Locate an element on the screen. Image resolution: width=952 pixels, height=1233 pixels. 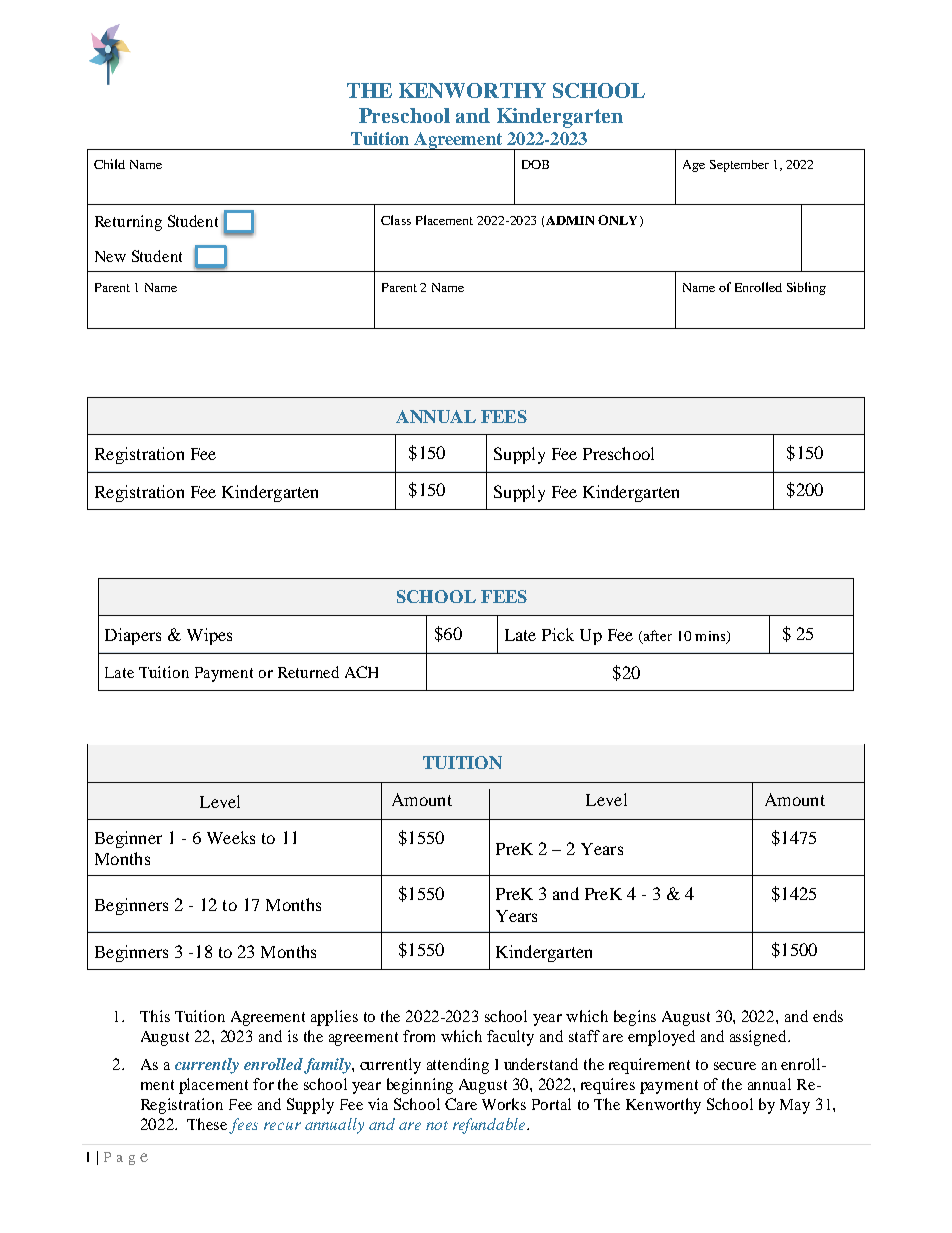
ends is located at coordinates (828, 1016).
